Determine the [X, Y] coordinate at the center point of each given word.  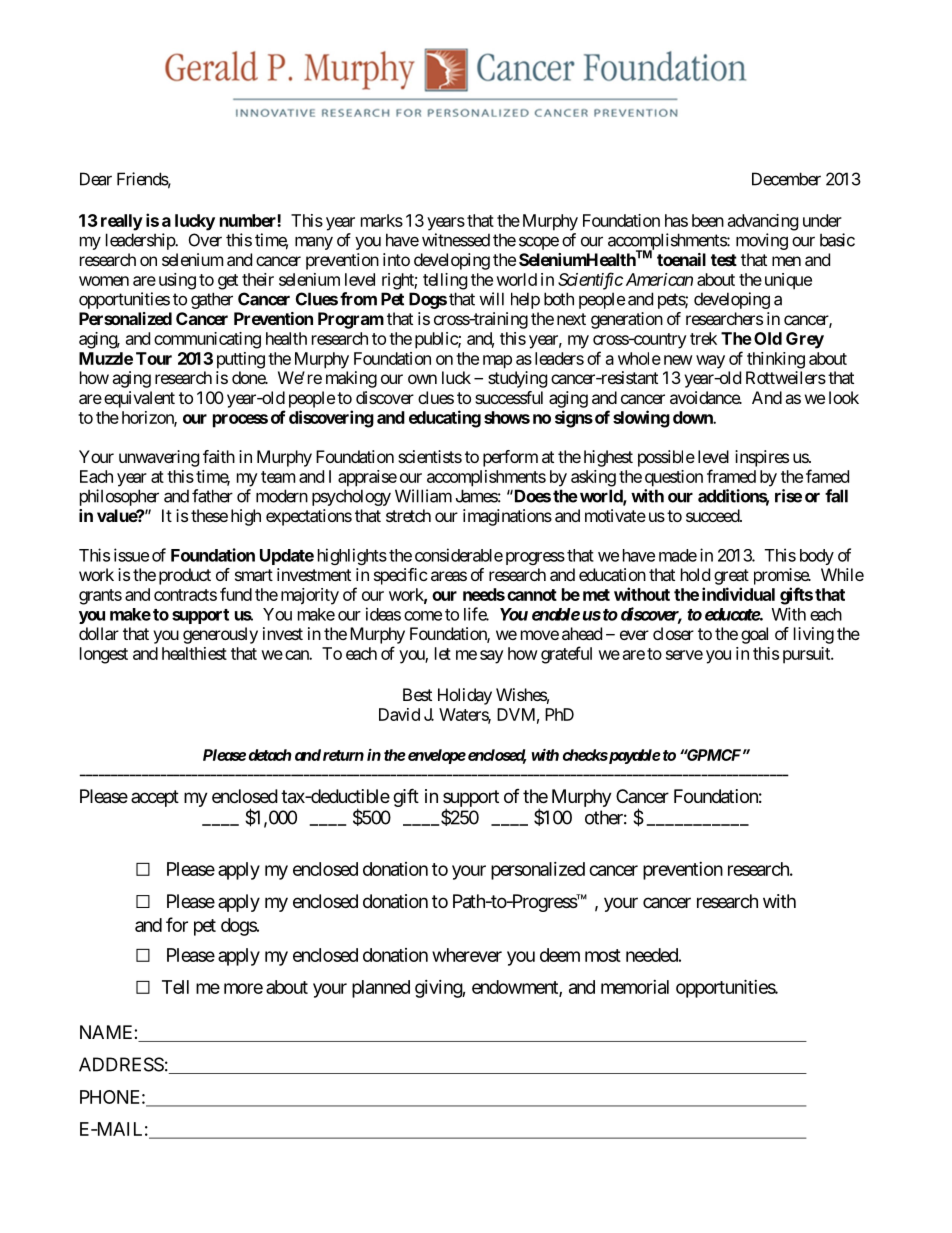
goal [754, 635]
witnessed [456, 240]
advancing [763, 222]
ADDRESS [121, 1064]
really [122, 222]
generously [220, 635]
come [423, 616]
